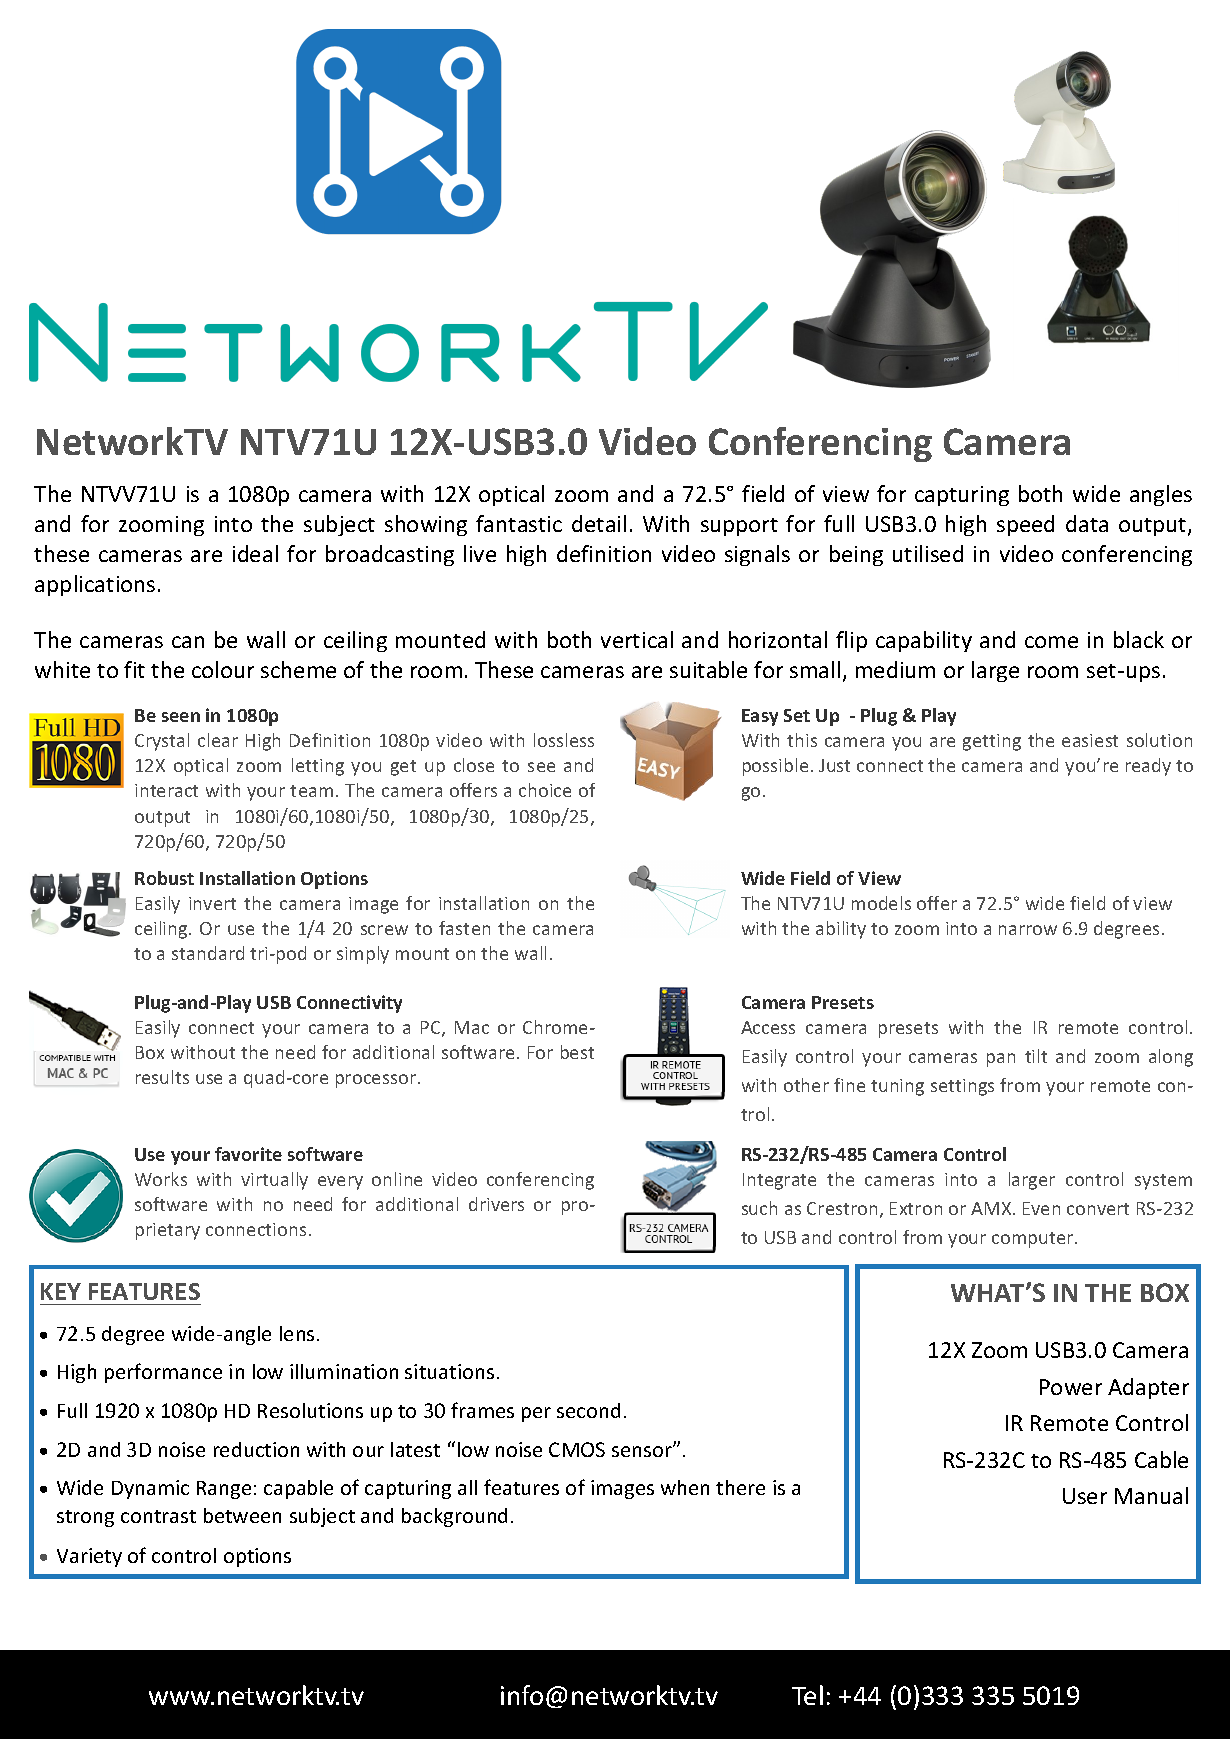 Image resolution: width=1230 pixels, height=1739 pixels. Describe the element at coordinates (464, 928) in the document. I see `fasten` at that location.
